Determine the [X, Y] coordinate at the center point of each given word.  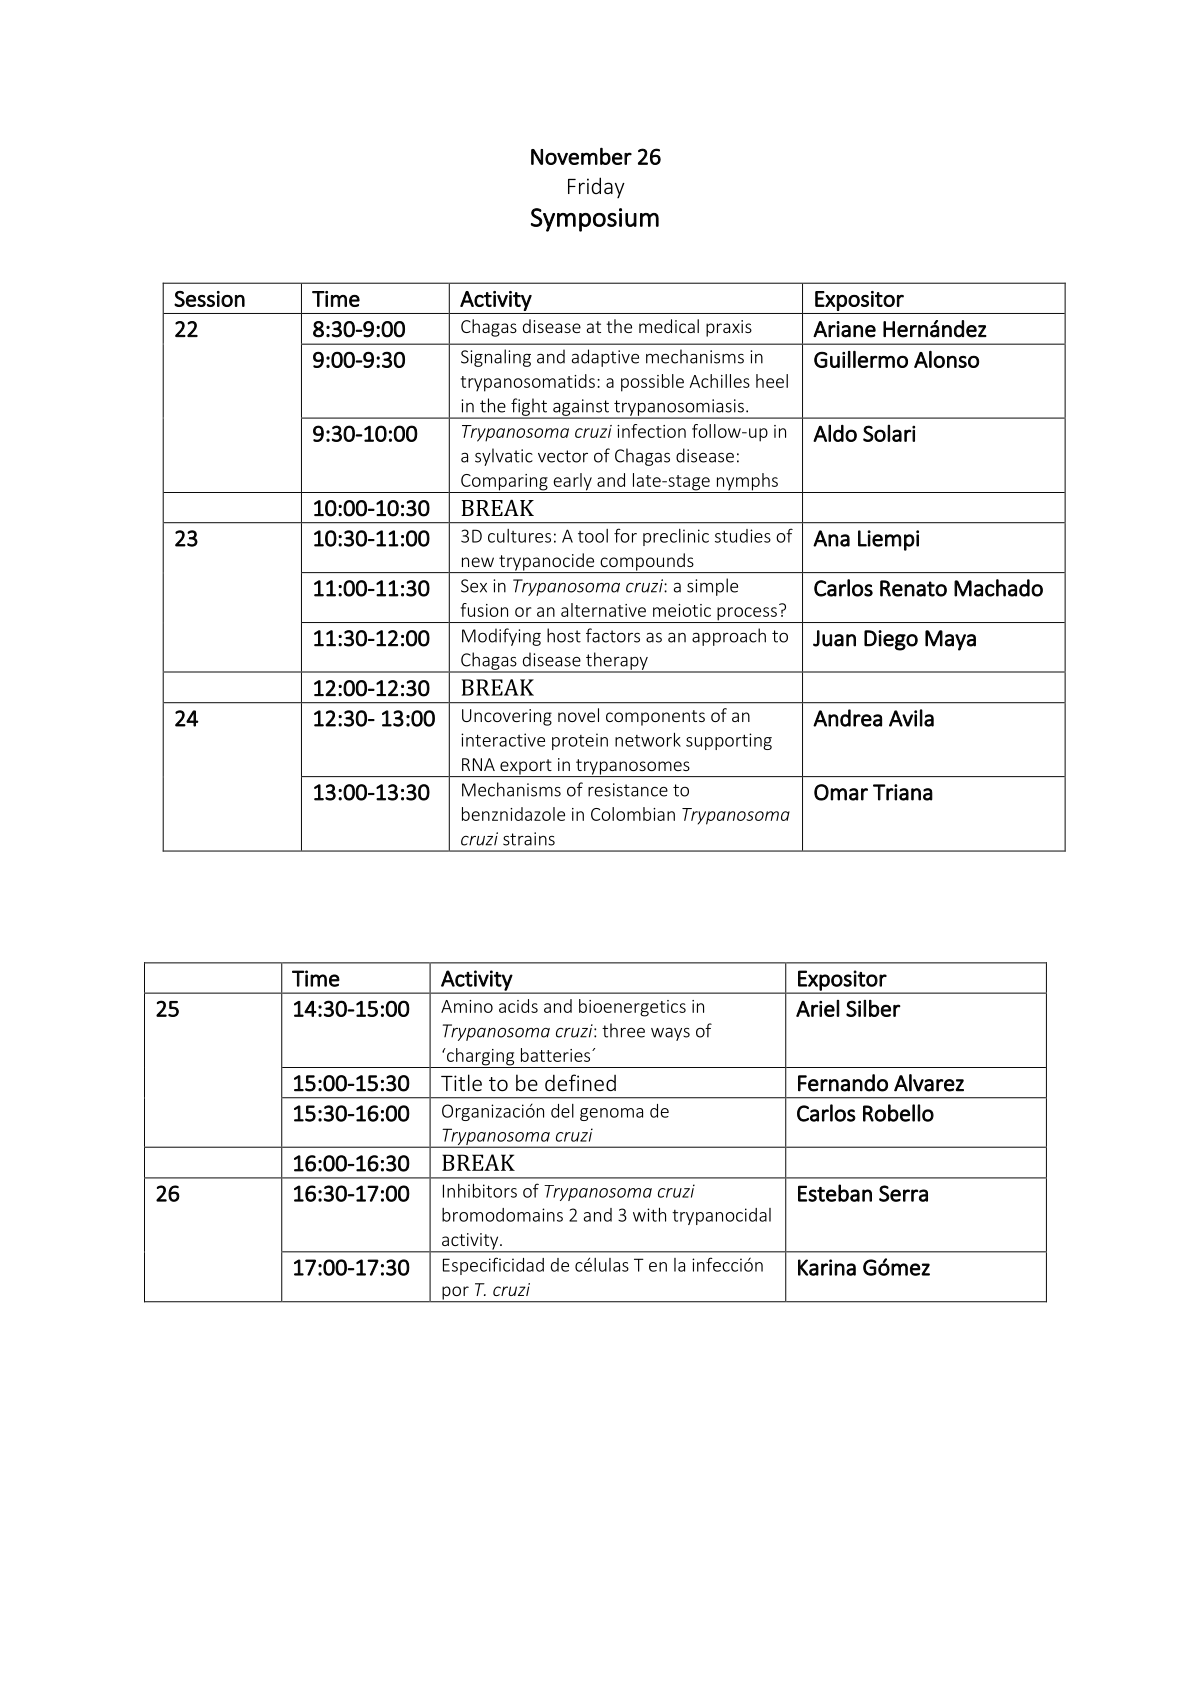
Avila [911, 718]
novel [578, 715]
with [649, 1214]
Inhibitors [480, 1190]
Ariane [844, 329]
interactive [503, 740]
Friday [596, 187]
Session [209, 299]
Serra [903, 1193]
